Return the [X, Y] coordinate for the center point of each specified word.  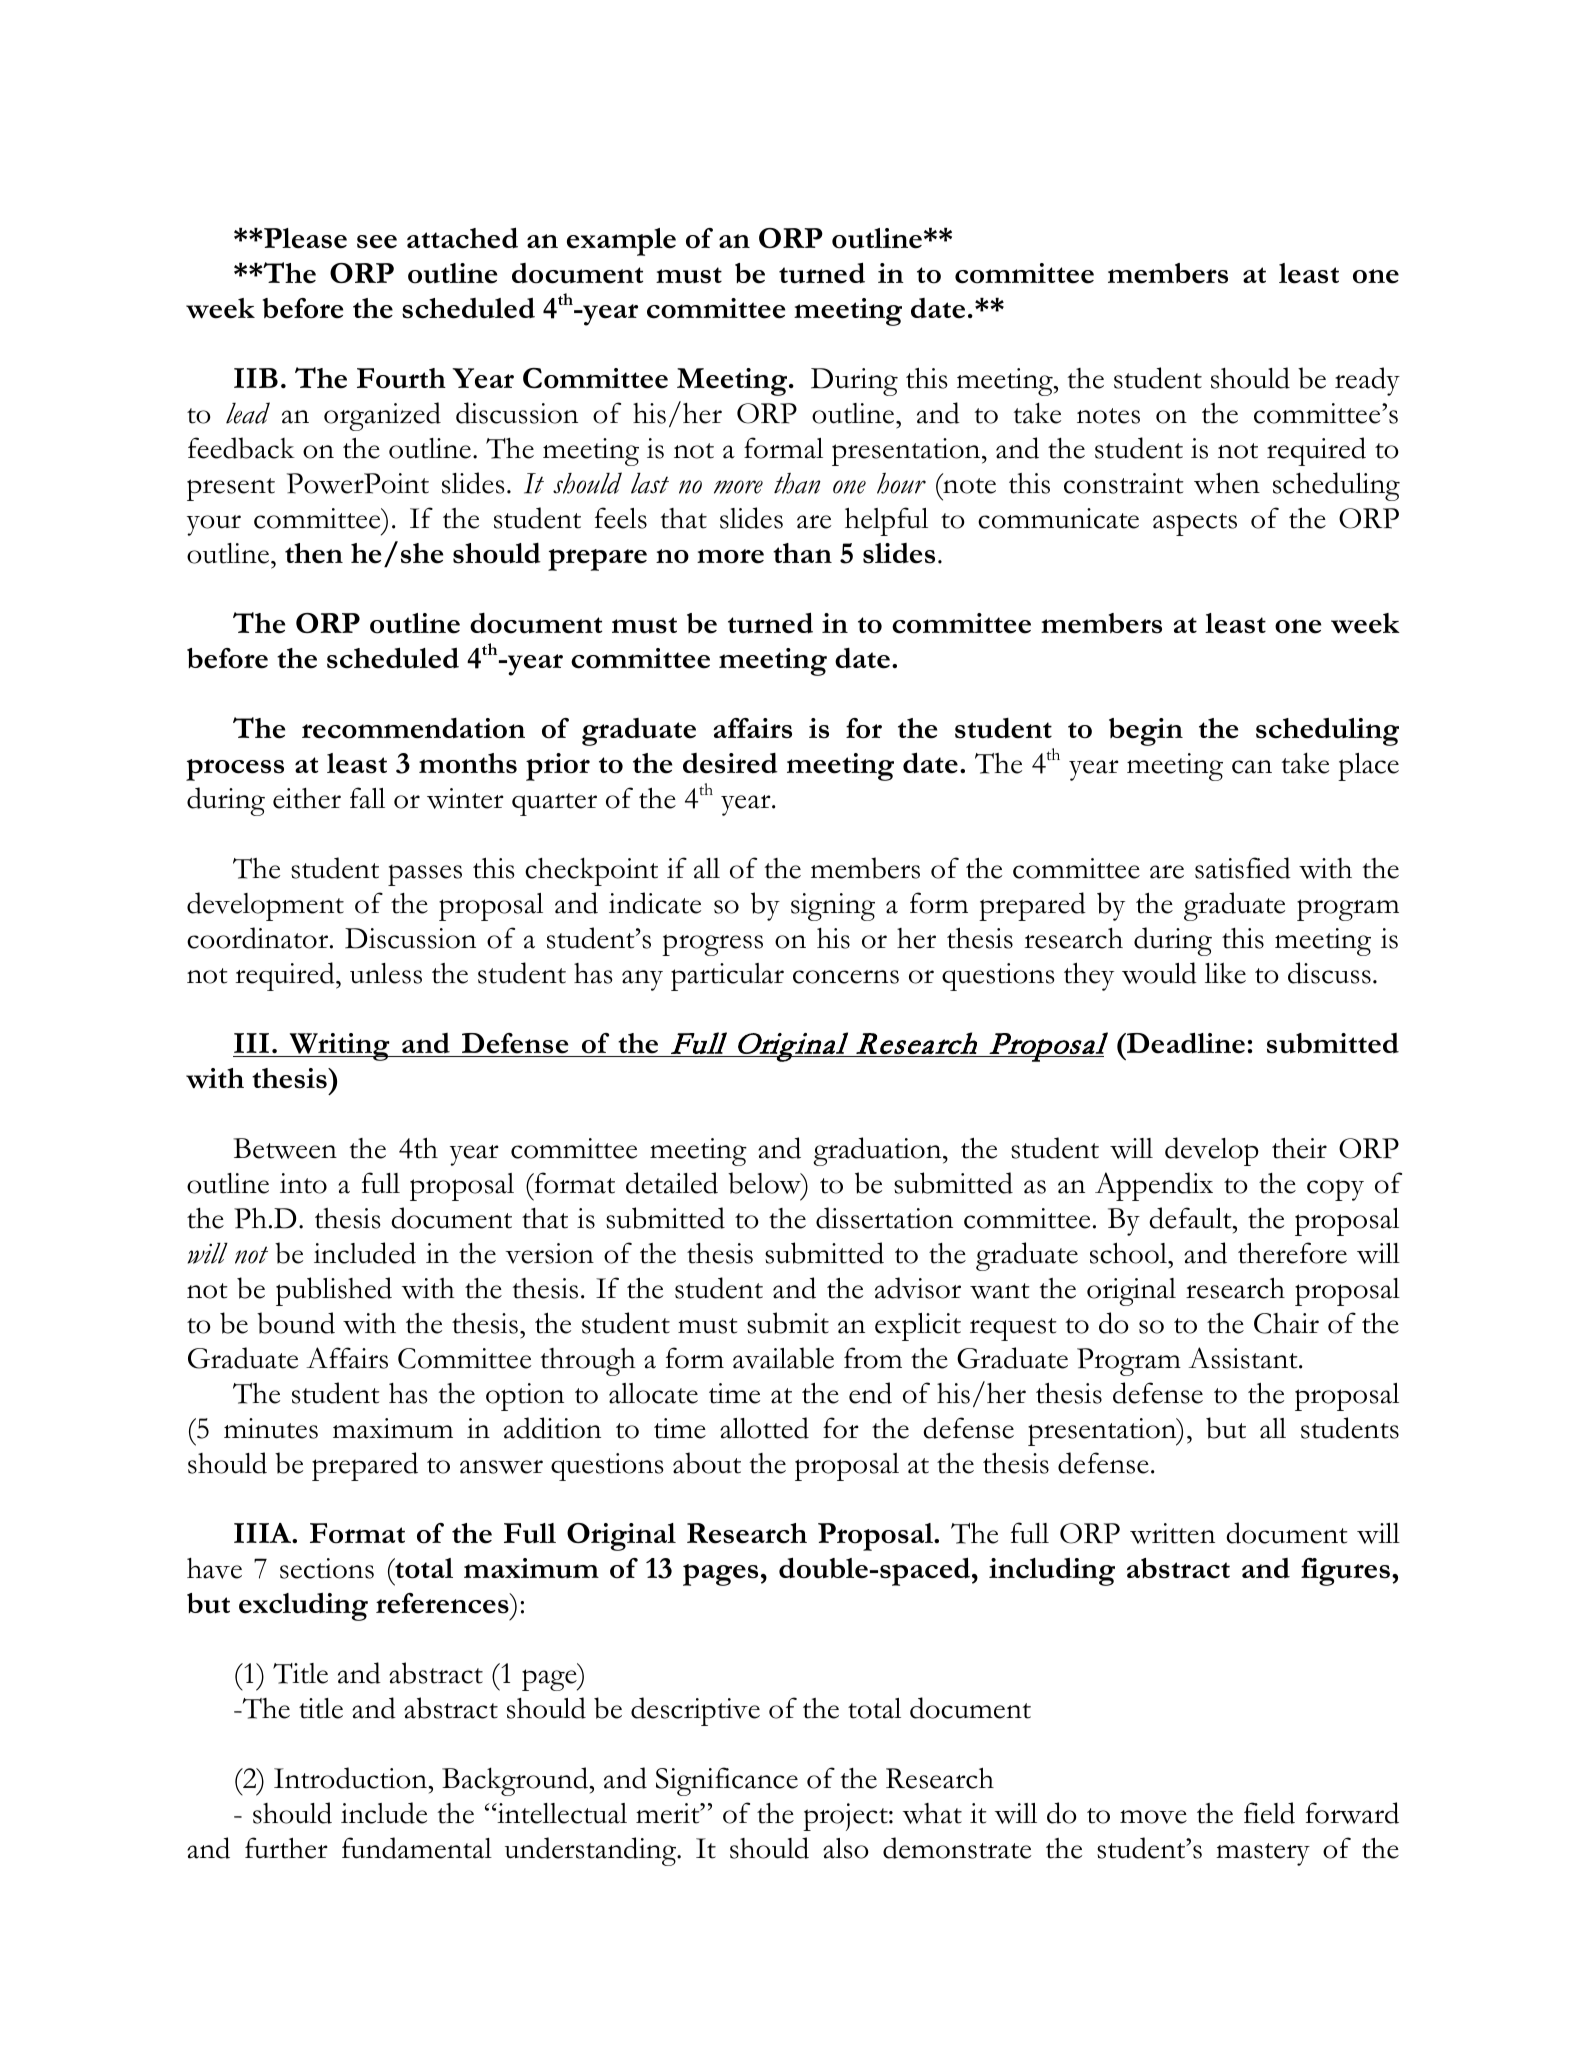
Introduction [351, 1778]
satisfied [1243, 868]
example [621, 242]
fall [367, 798]
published [334, 1291]
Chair [1286, 1323]
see [377, 242]
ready [1367, 381]
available [783, 1358]
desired [730, 763]
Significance [727, 1781]
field [1269, 1813]
